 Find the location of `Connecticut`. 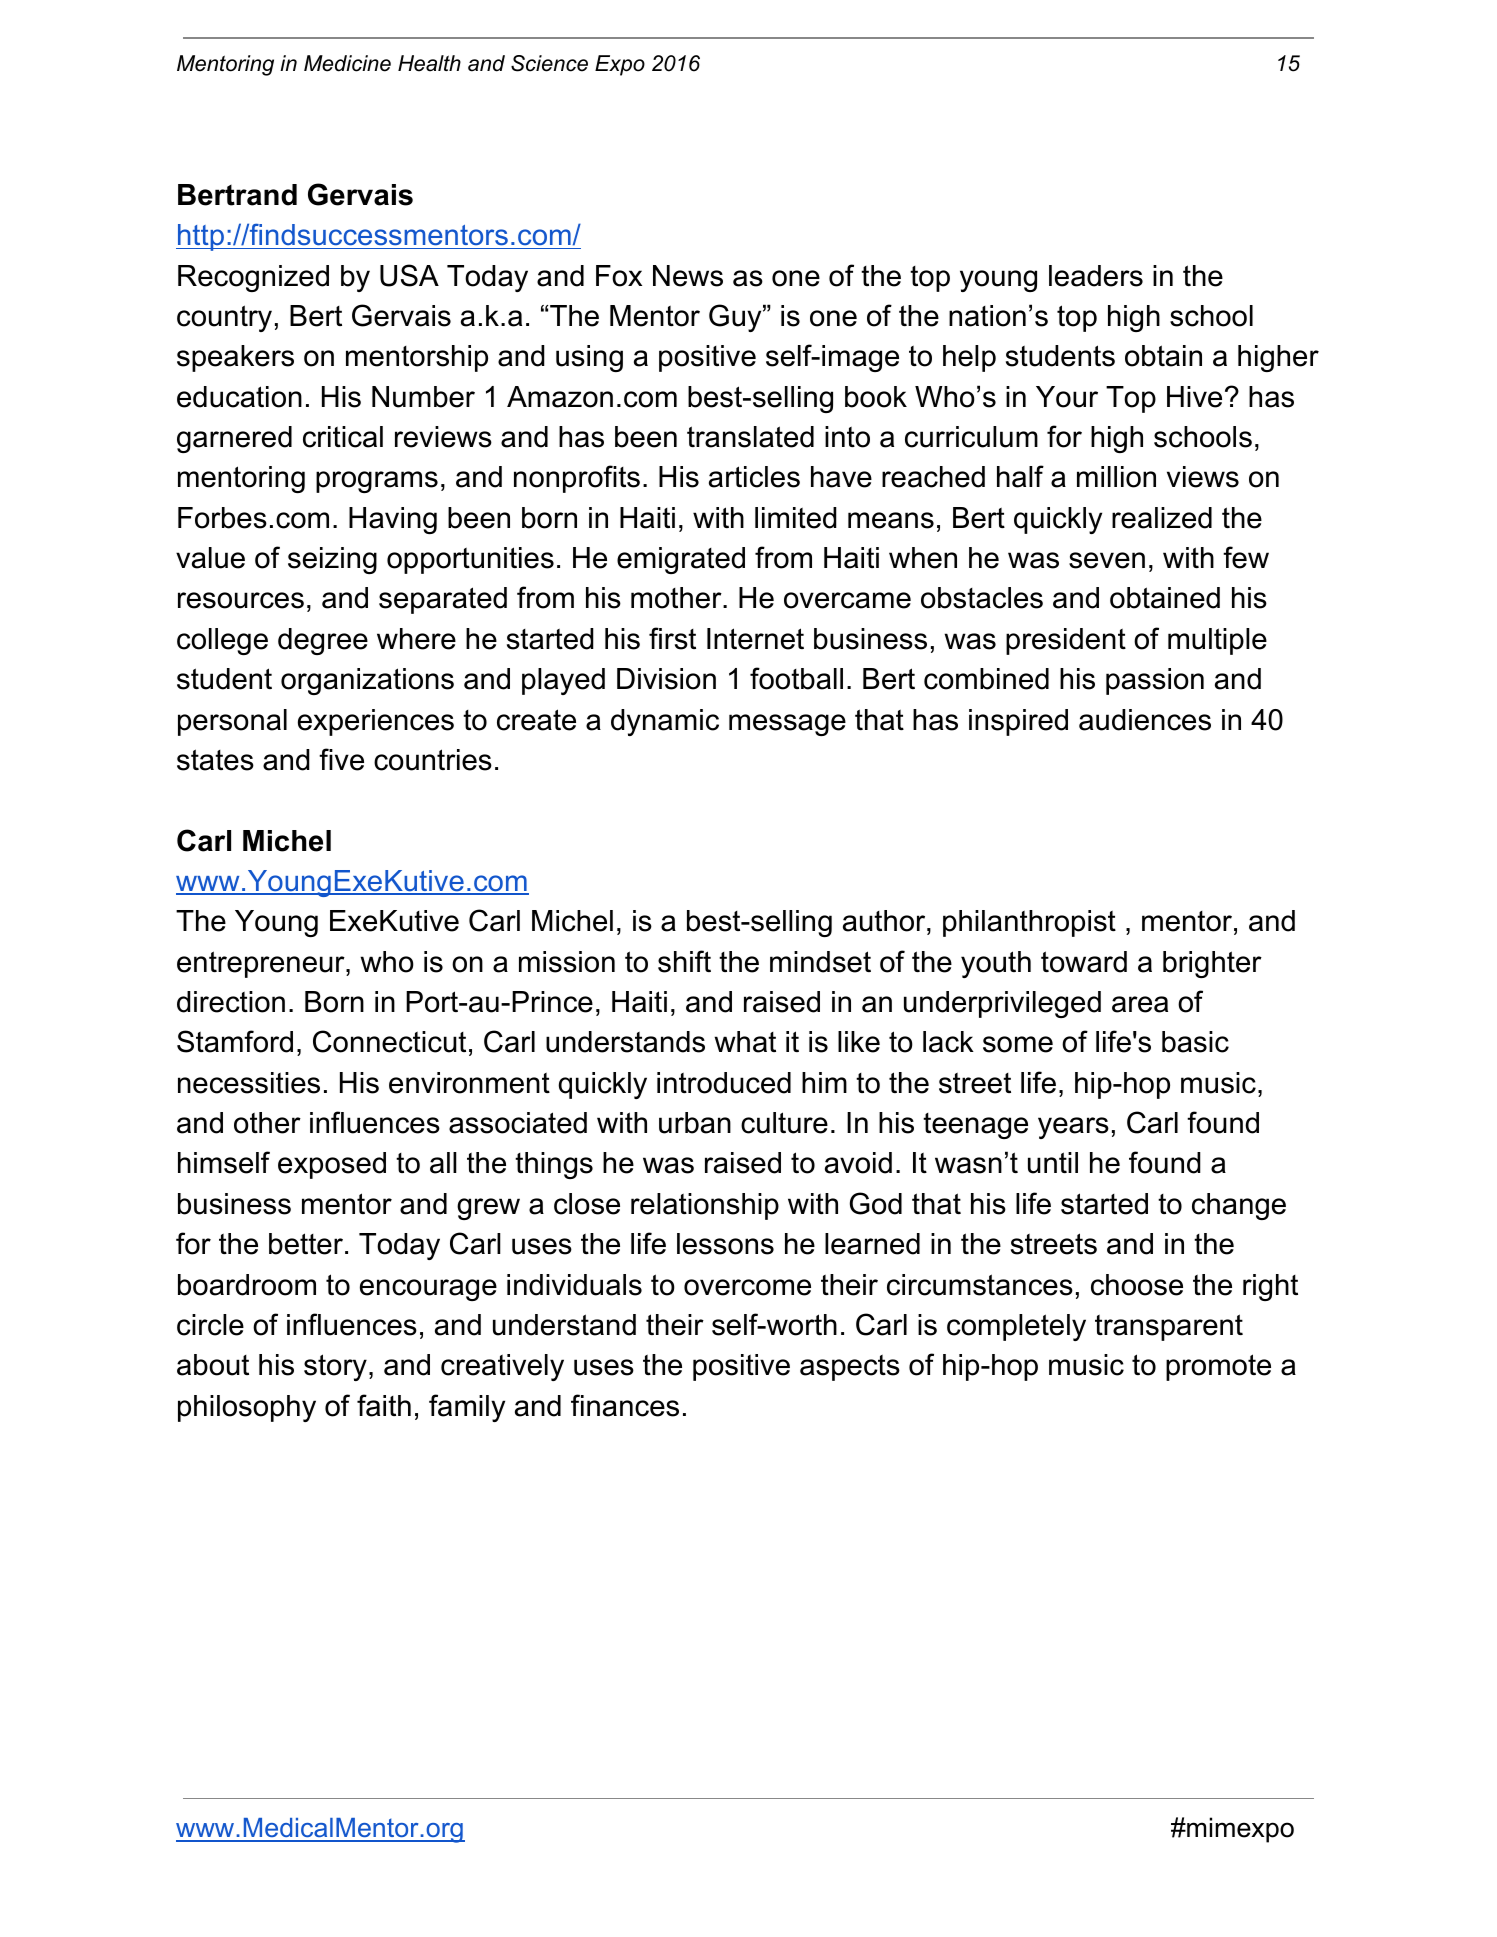

Connecticut is located at coordinates (389, 1041).
